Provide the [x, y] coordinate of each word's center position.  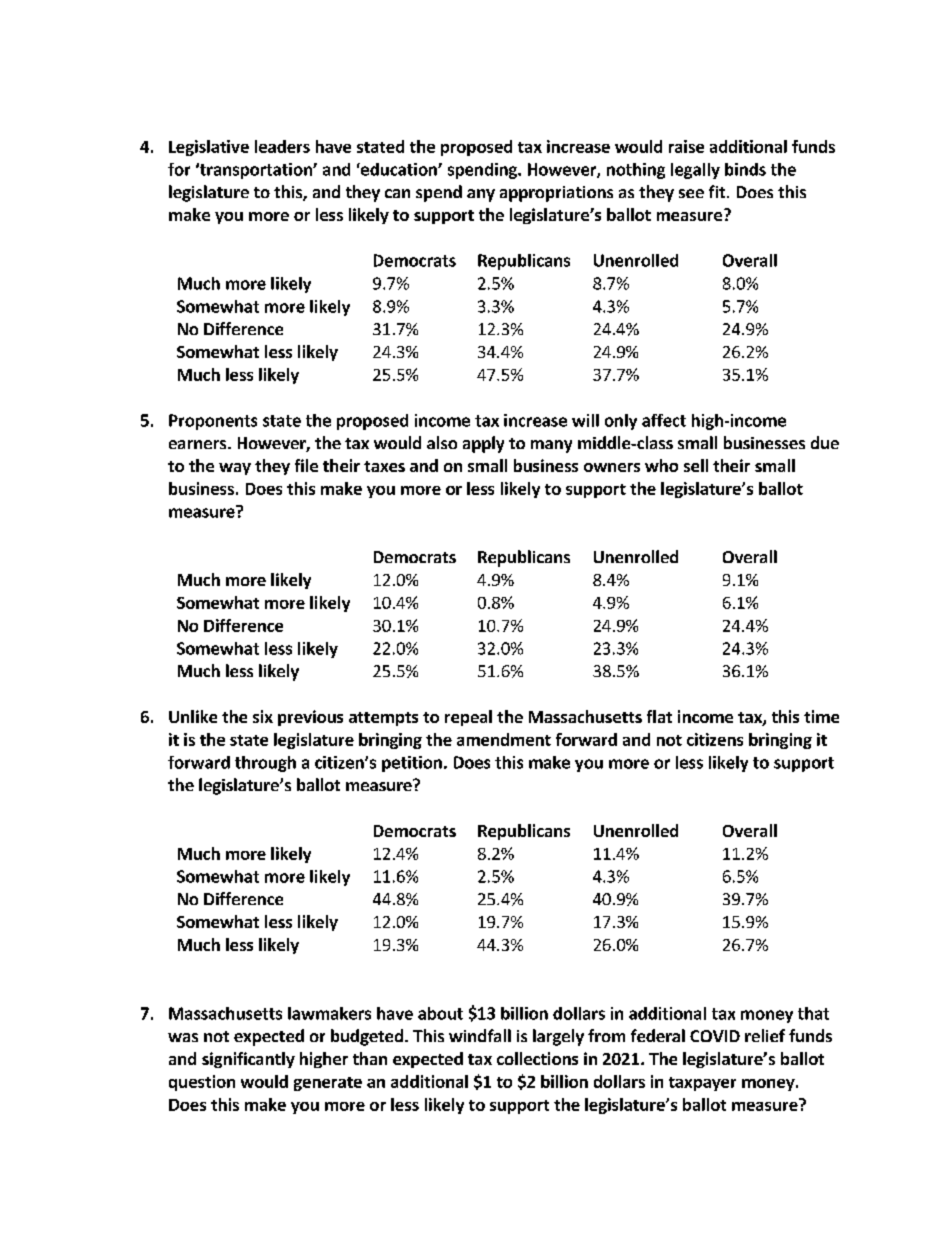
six [263, 716]
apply [483, 444]
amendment [504, 739]
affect [664, 420]
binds [745, 169]
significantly [248, 1060]
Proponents [213, 422]
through [265, 764]
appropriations [556, 194]
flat [659, 716]
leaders [282, 146]
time [821, 716]
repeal [468, 718]
